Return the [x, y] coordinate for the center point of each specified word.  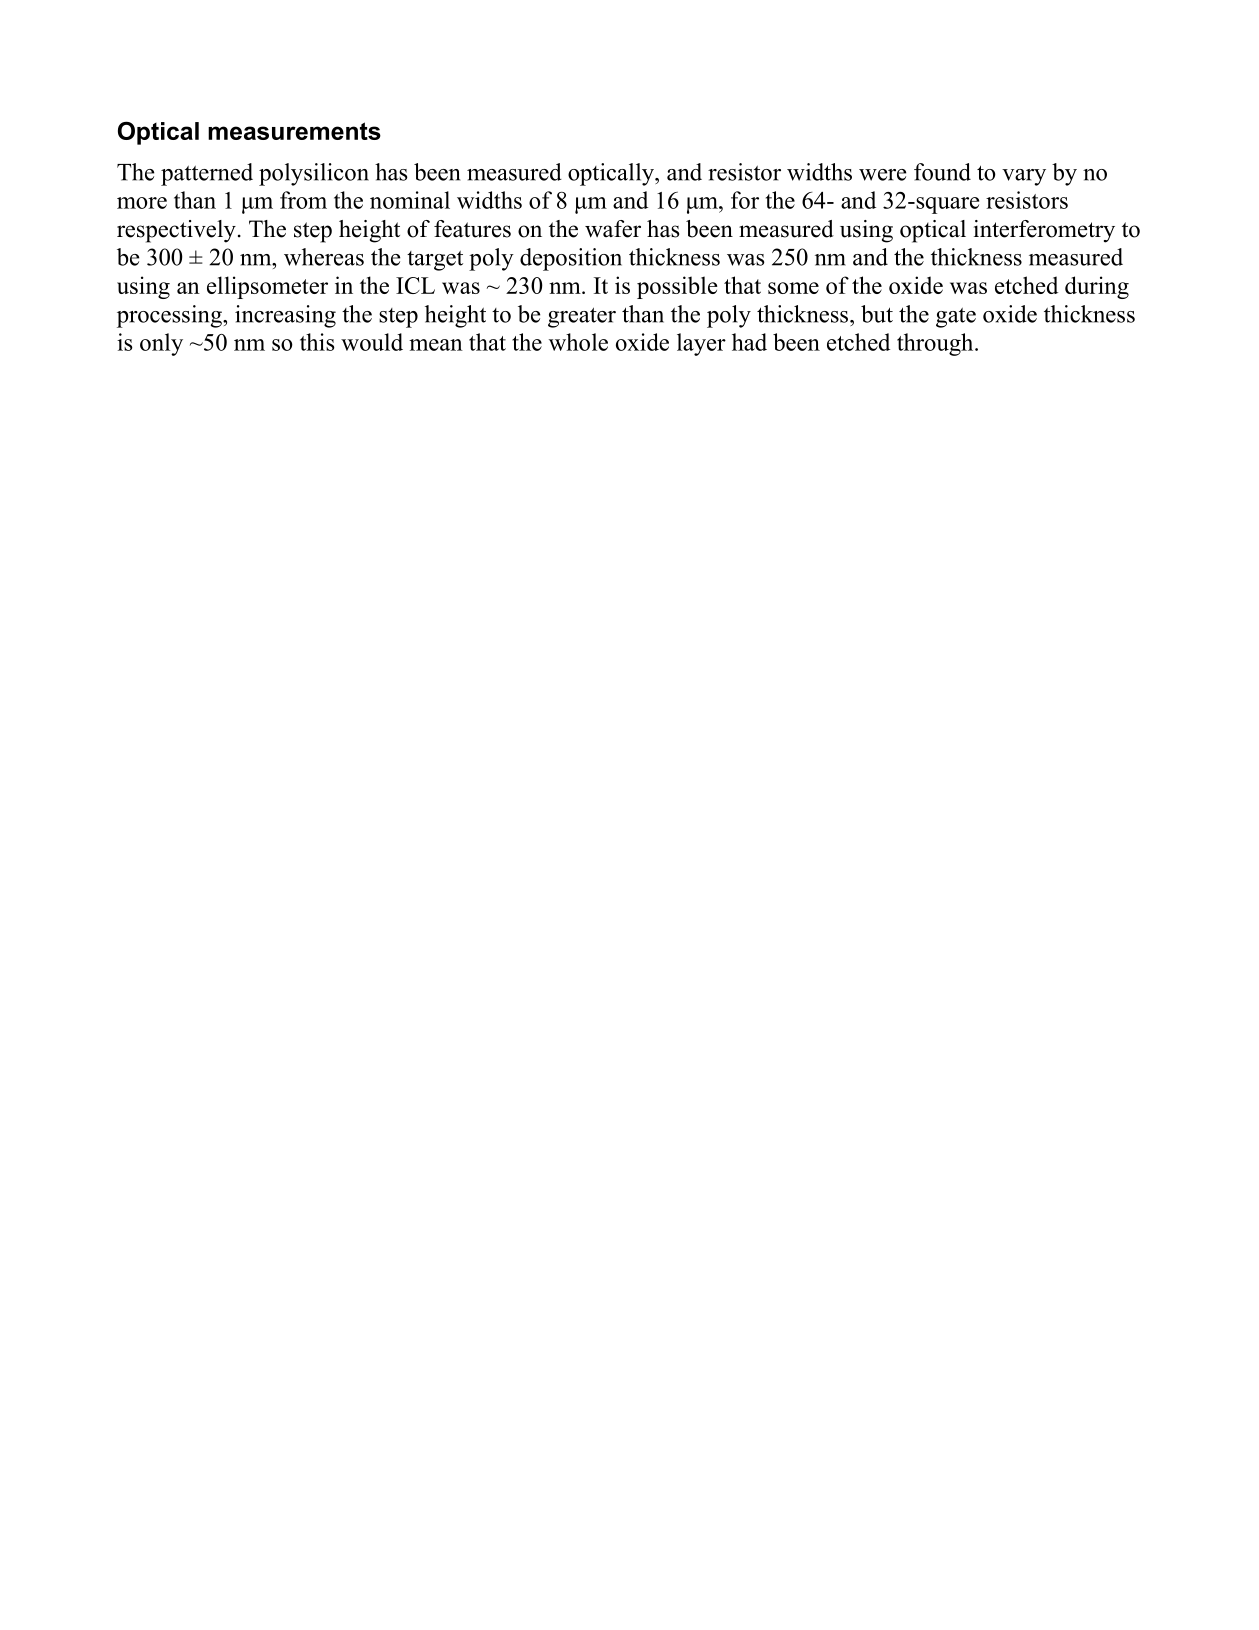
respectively [176, 231]
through [936, 344]
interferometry [1044, 231]
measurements [294, 131]
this [317, 342]
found [942, 172]
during [1097, 287]
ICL [415, 285]
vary [1024, 177]
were [882, 175]
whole [578, 342]
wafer [613, 229]
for [745, 200]
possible [677, 287]
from [303, 200]
